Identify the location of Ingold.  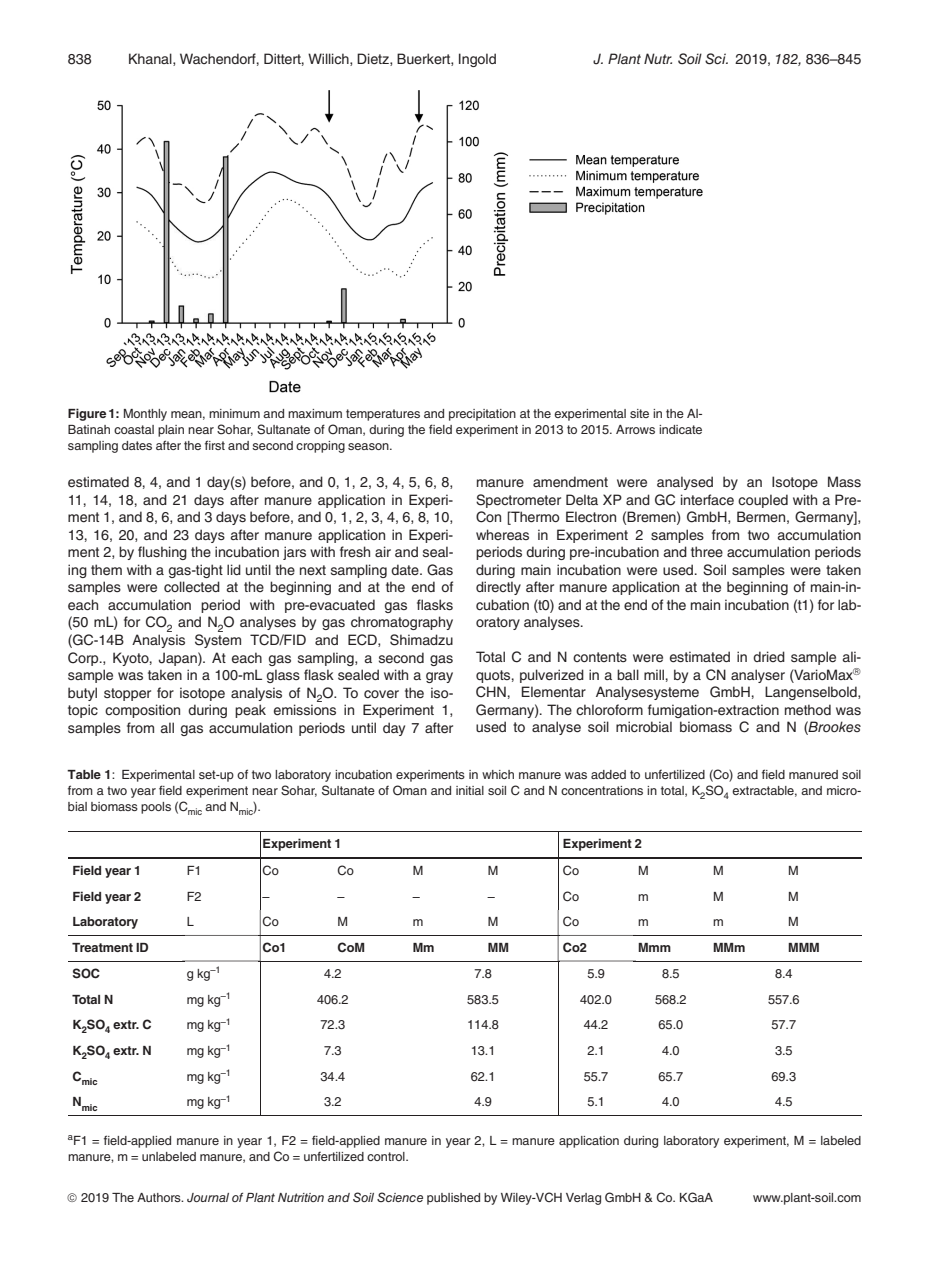
(477, 60).
